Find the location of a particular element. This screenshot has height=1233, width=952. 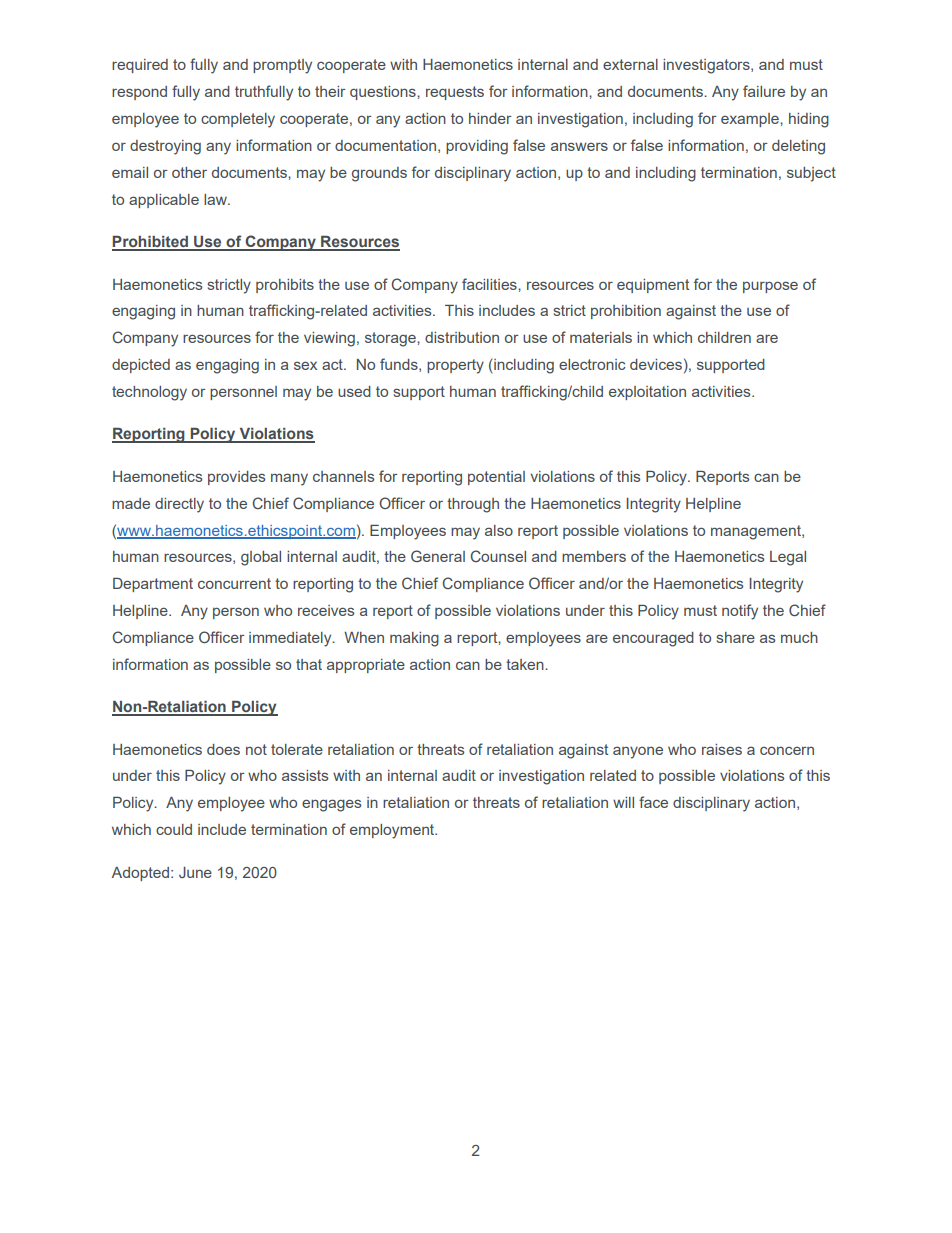

provides is located at coordinates (236, 478).
